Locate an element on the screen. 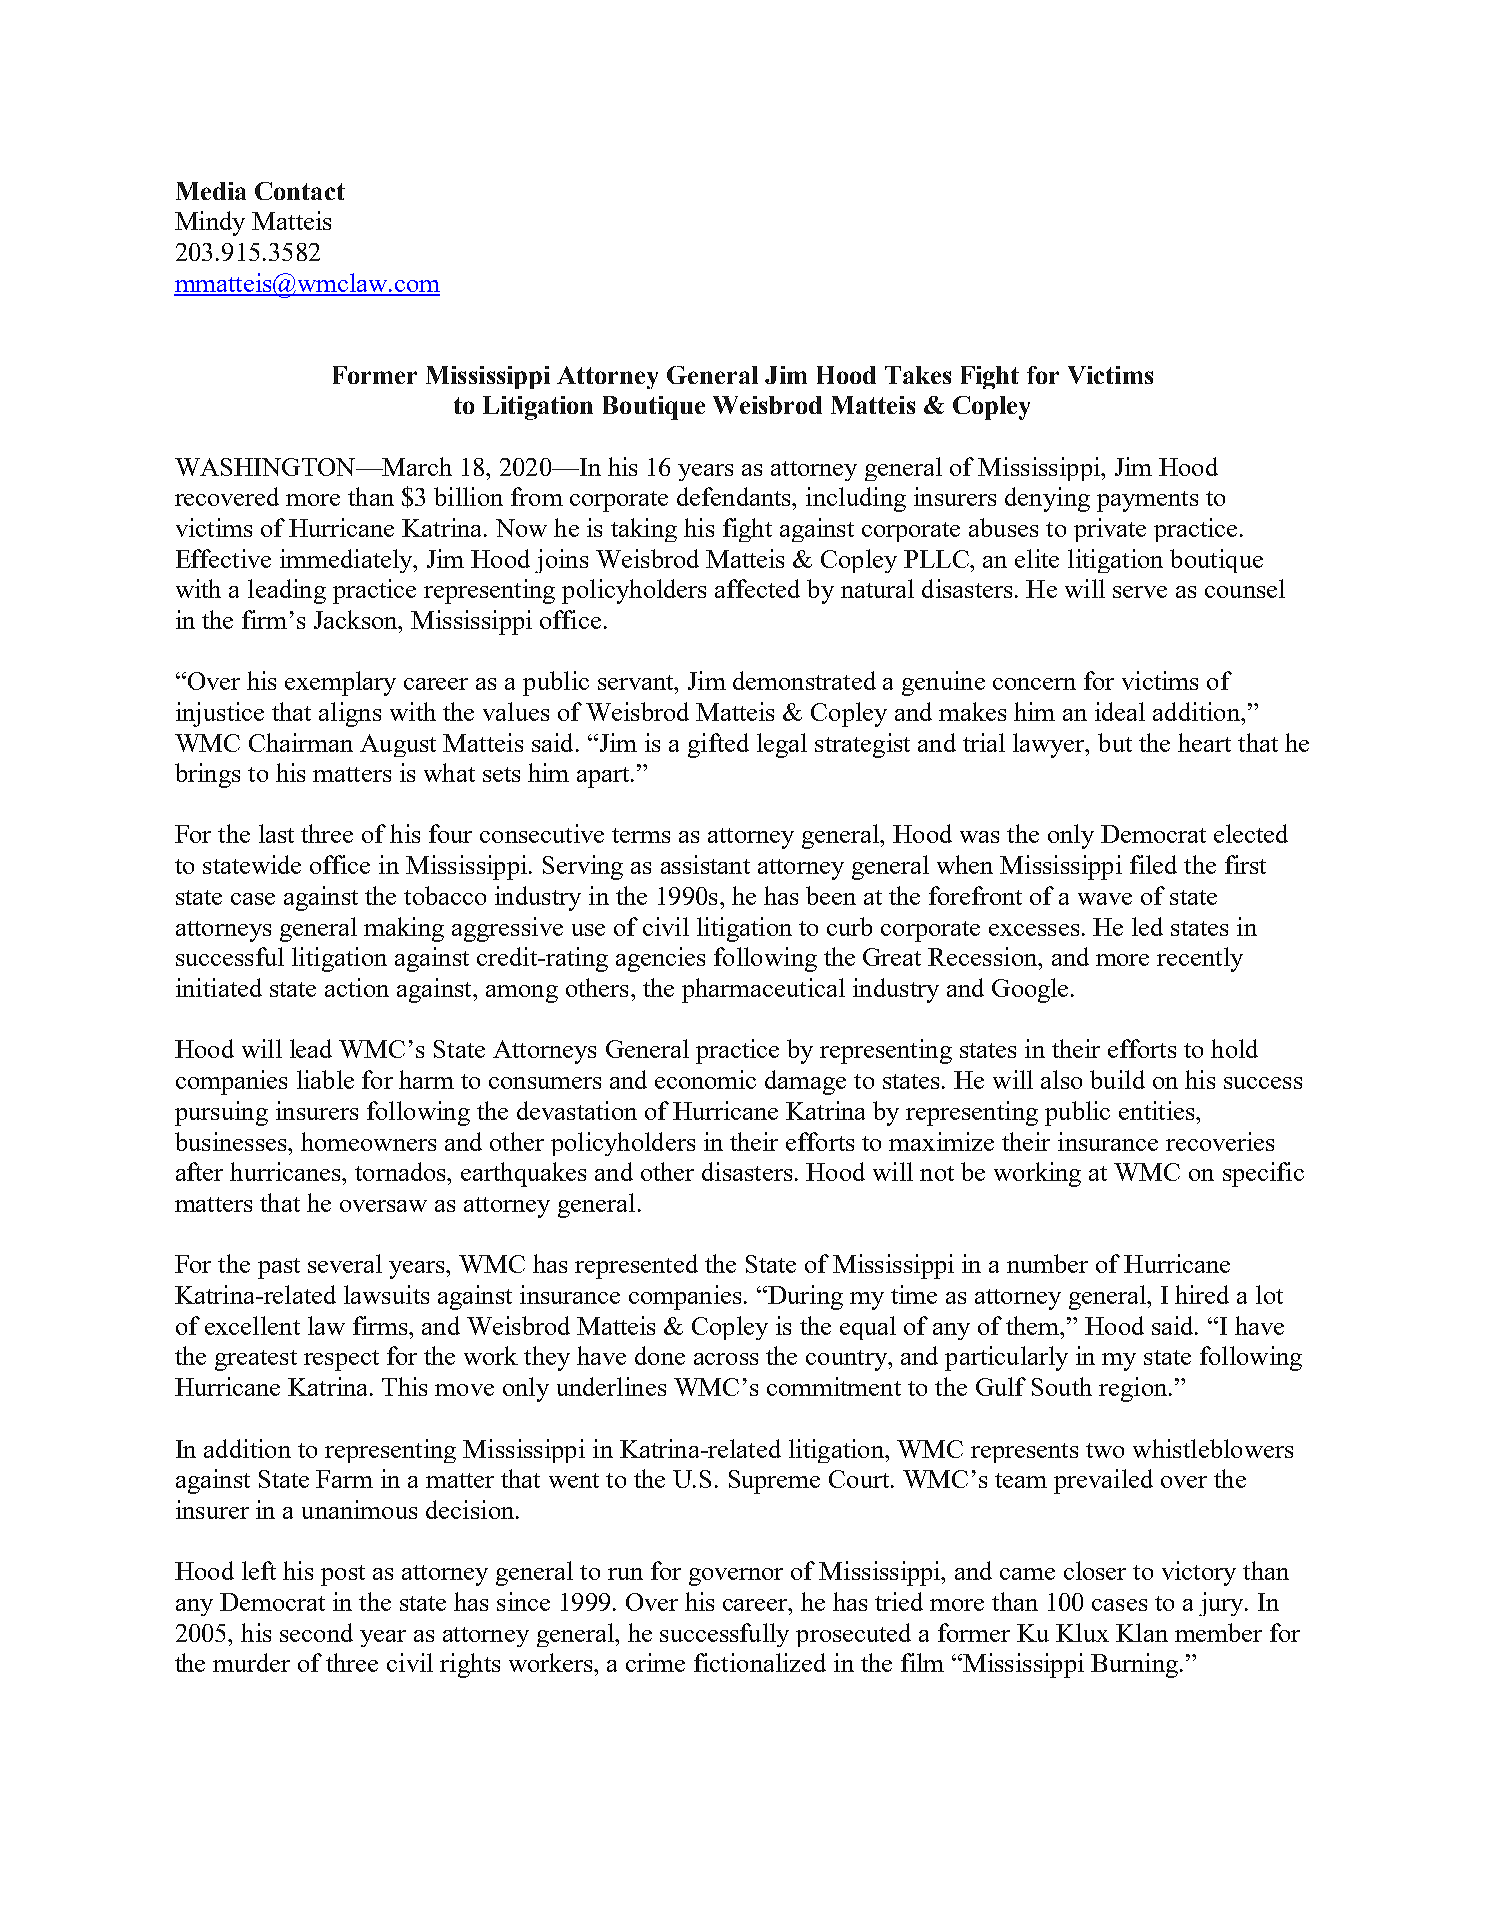 This screenshot has height=1921, width=1485. payments is located at coordinates (1147, 501).
